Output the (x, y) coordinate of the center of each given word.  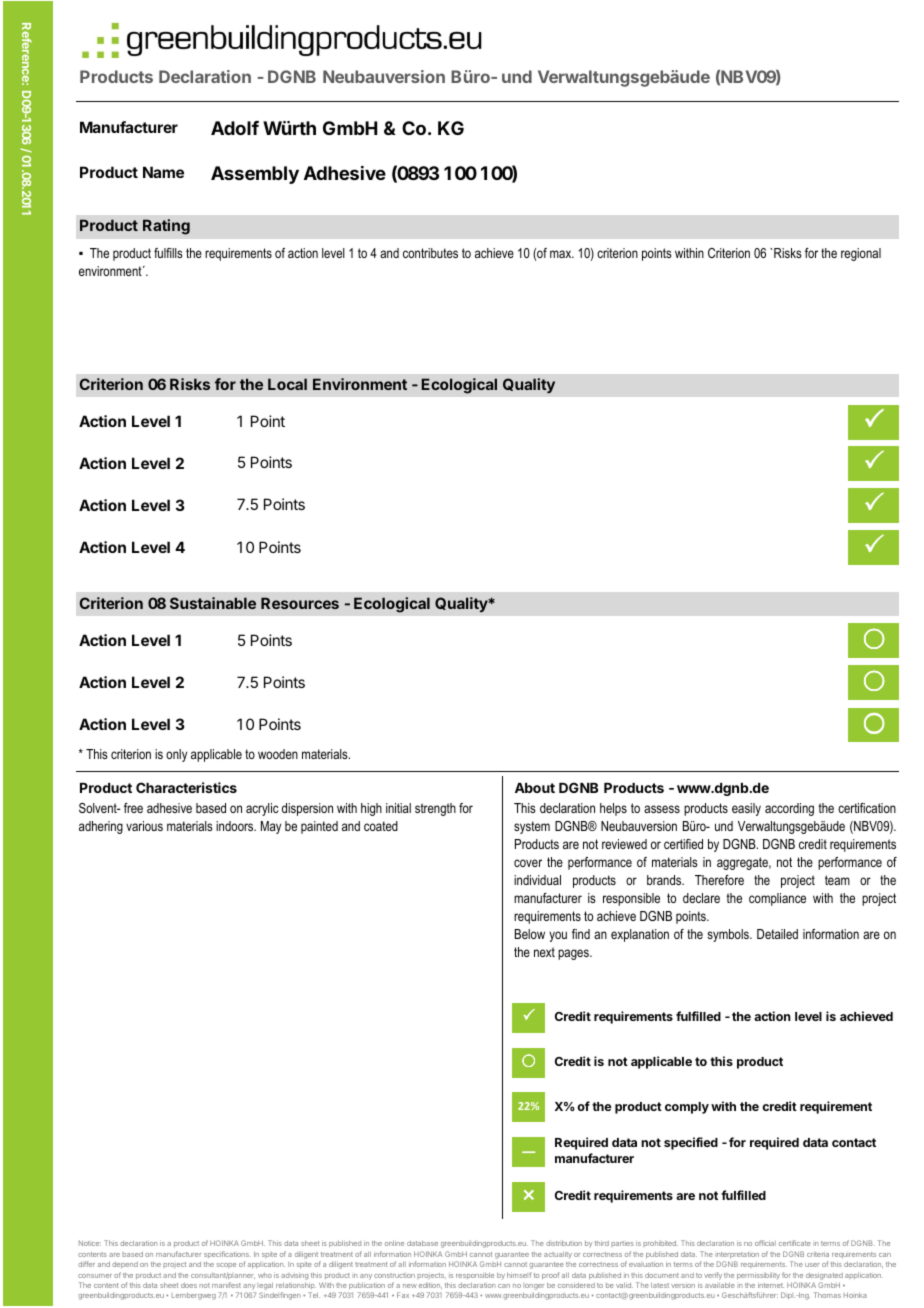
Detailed (777, 934)
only (176, 755)
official (765, 1243)
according (789, 809)
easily (746, 809)
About (535, 788)
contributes (430, 253)
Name (163, 172)
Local (287, 384)
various (144, 826)
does (189, 1285)
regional (861, 254)
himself (519, 1275)
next (544, 952)
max (562, 254)
